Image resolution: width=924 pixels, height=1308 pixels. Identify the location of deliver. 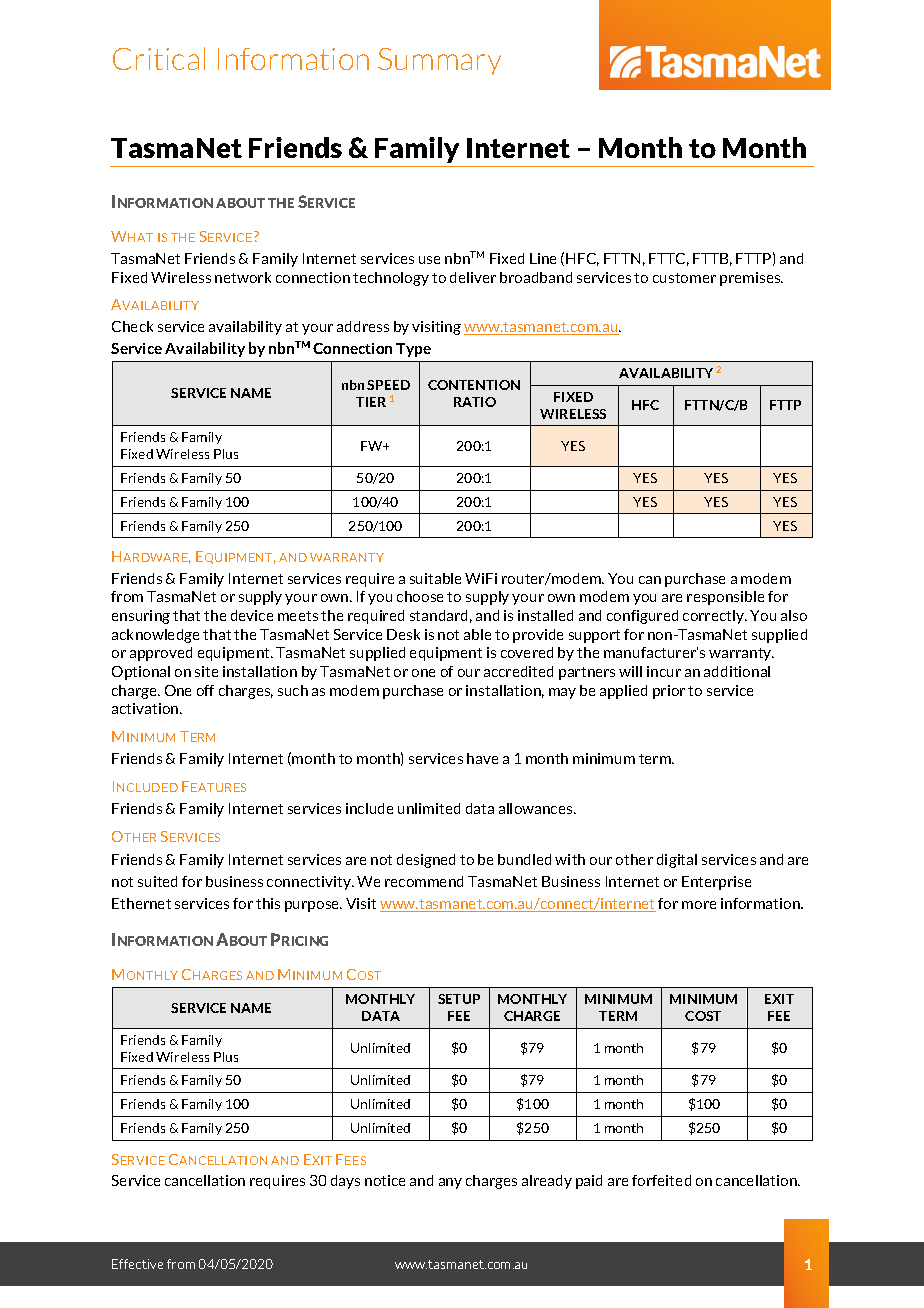
(473, 277).
